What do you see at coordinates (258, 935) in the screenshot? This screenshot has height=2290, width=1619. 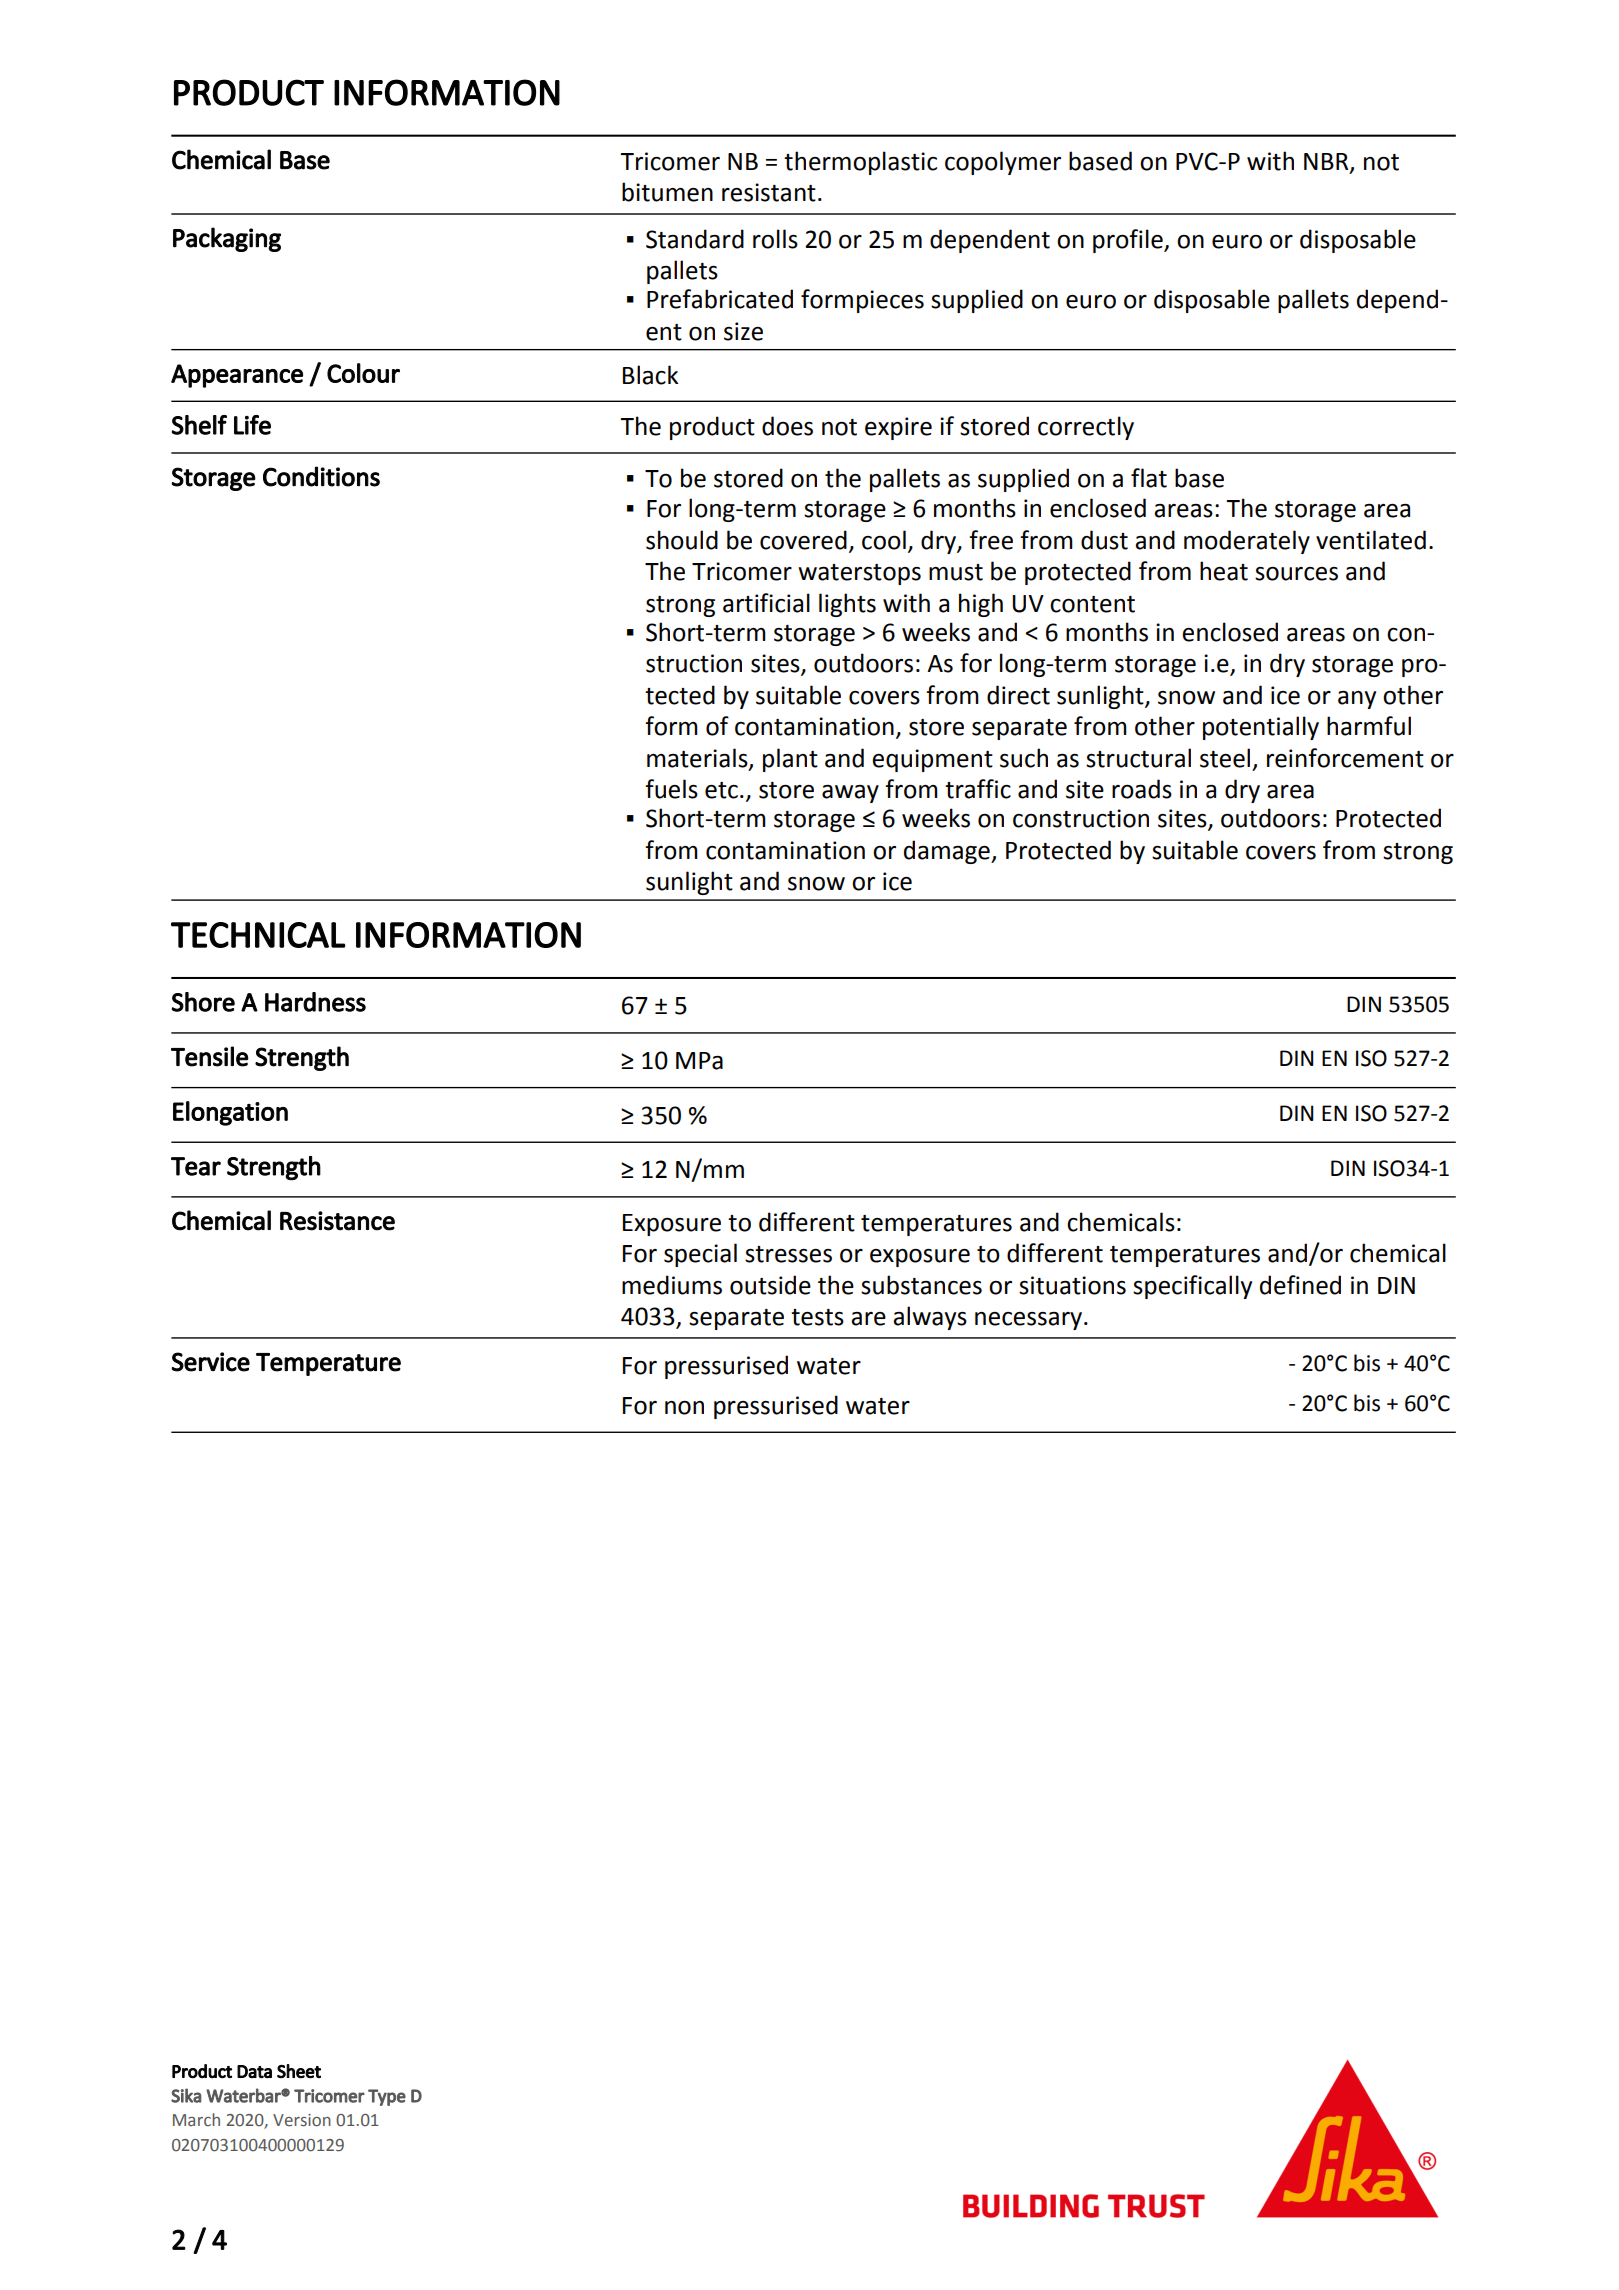 I see `TECHNICAL` at bounding box center [258, 935].
